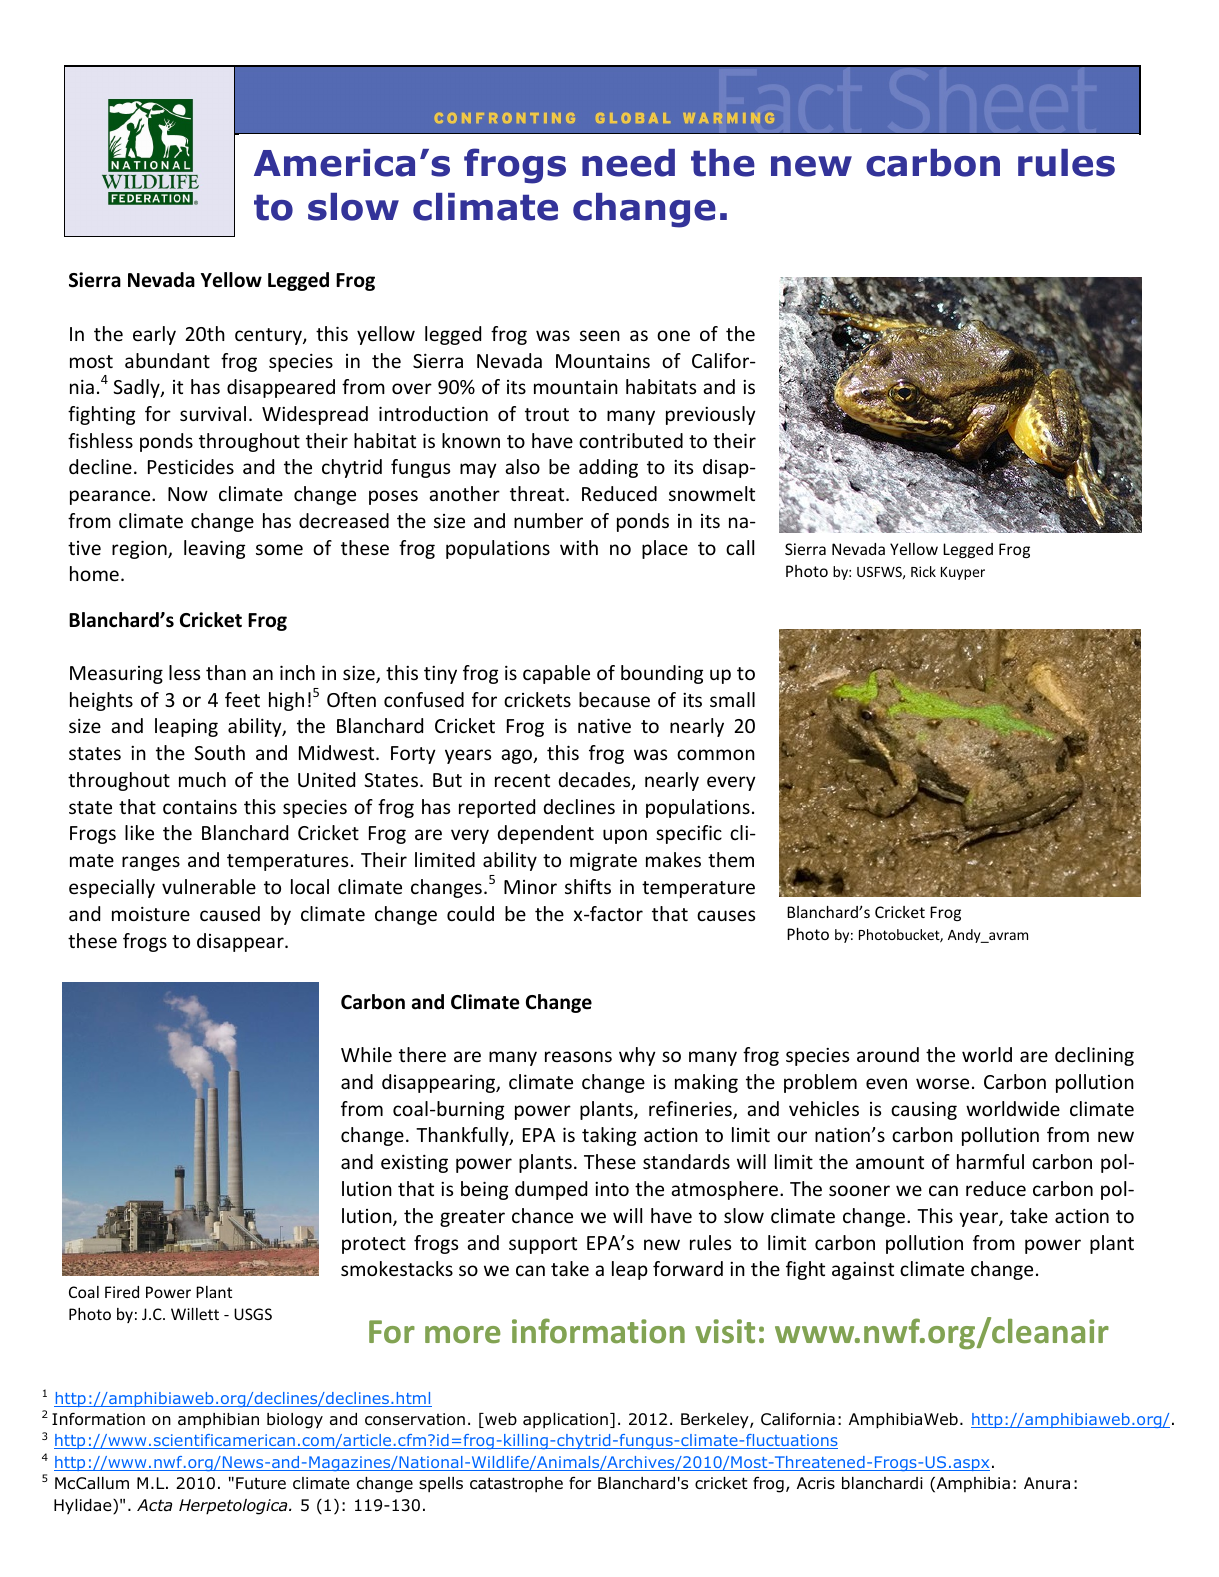 The image size is (1219, 1577). I want to click on upon, so click(625, 836).
